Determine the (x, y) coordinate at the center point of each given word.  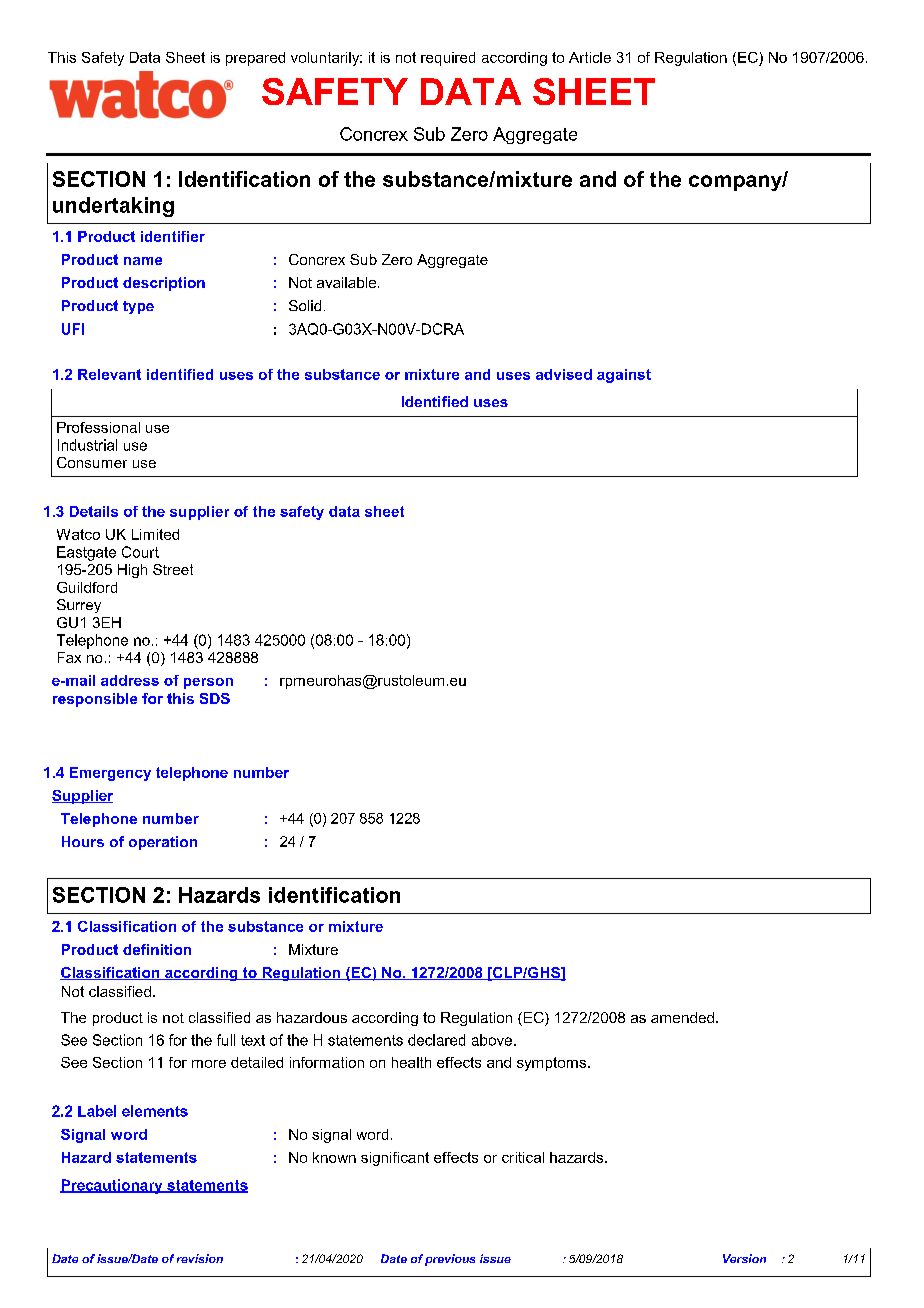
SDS (215, 698)
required (448, 59)
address (130, 680)
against (624, 376)
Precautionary (112, 1186)
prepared (255, 59)
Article (590, 57)
